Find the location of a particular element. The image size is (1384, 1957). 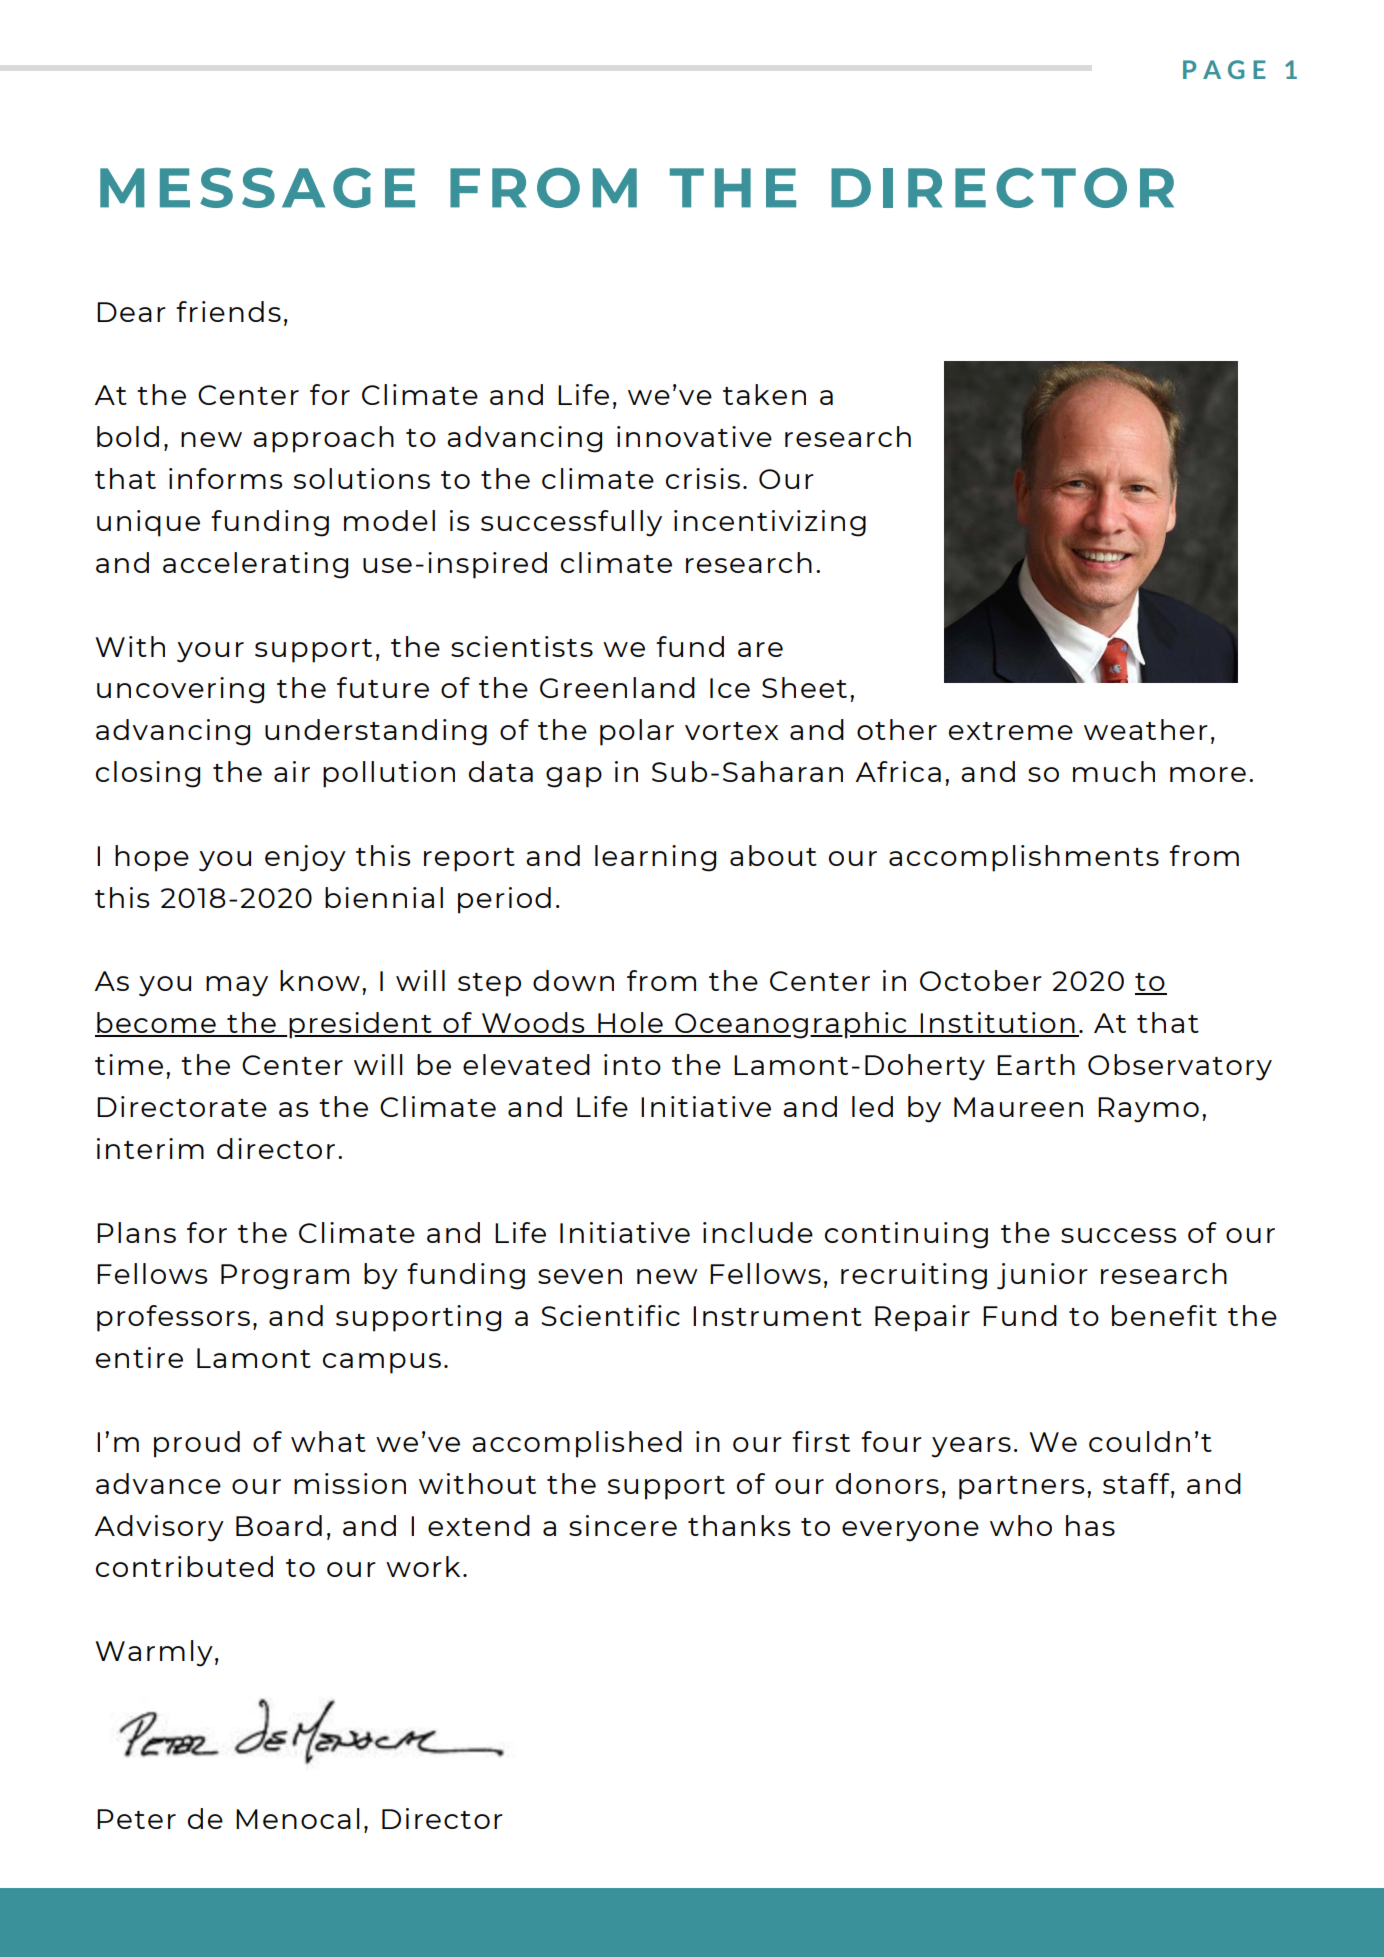

are is located at coordinates (760, 649).
